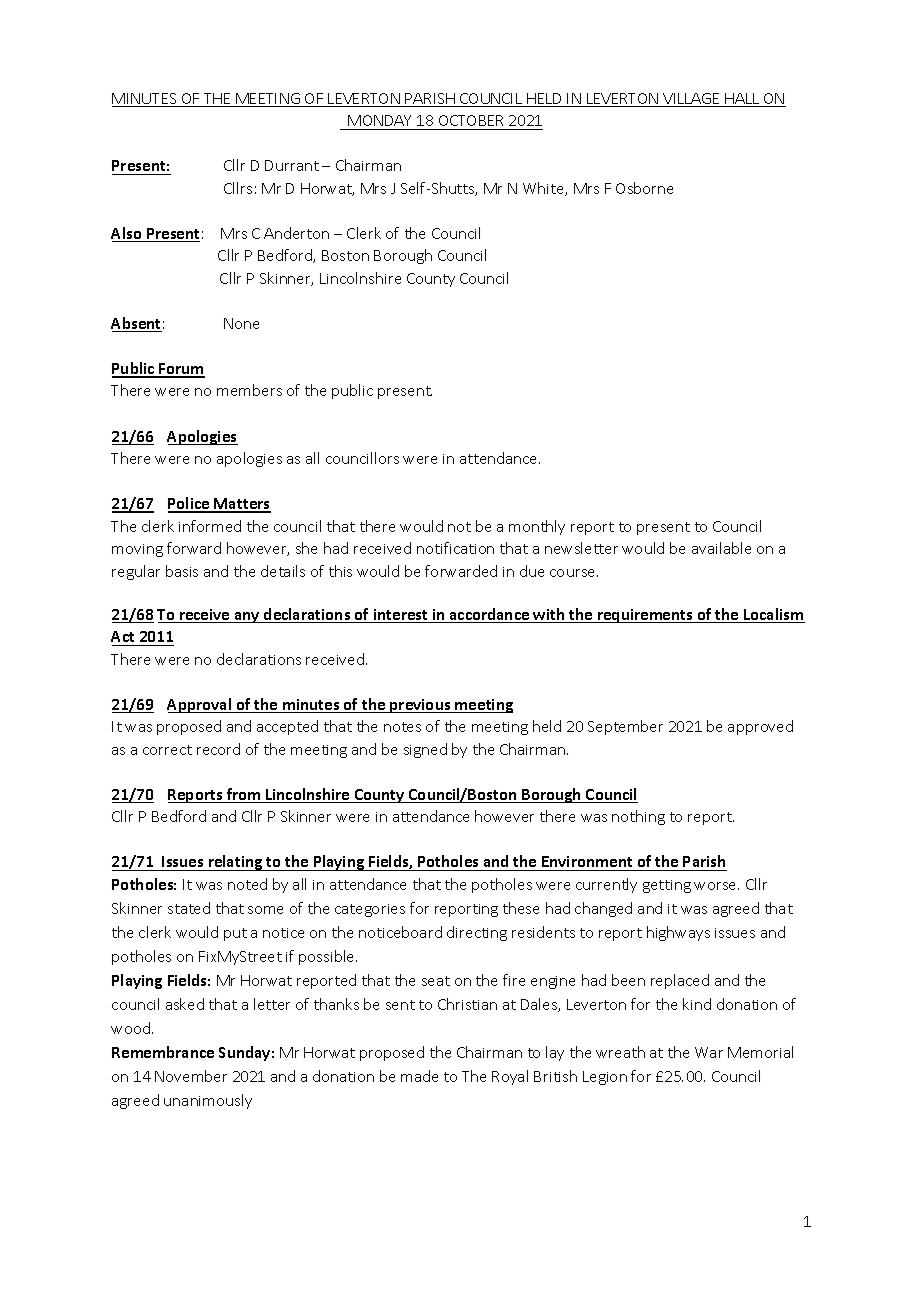 This document has width=924, height=1308. Describe the element at coordinates (471, 120) in the document. I see `OCTOBER` at that location.
